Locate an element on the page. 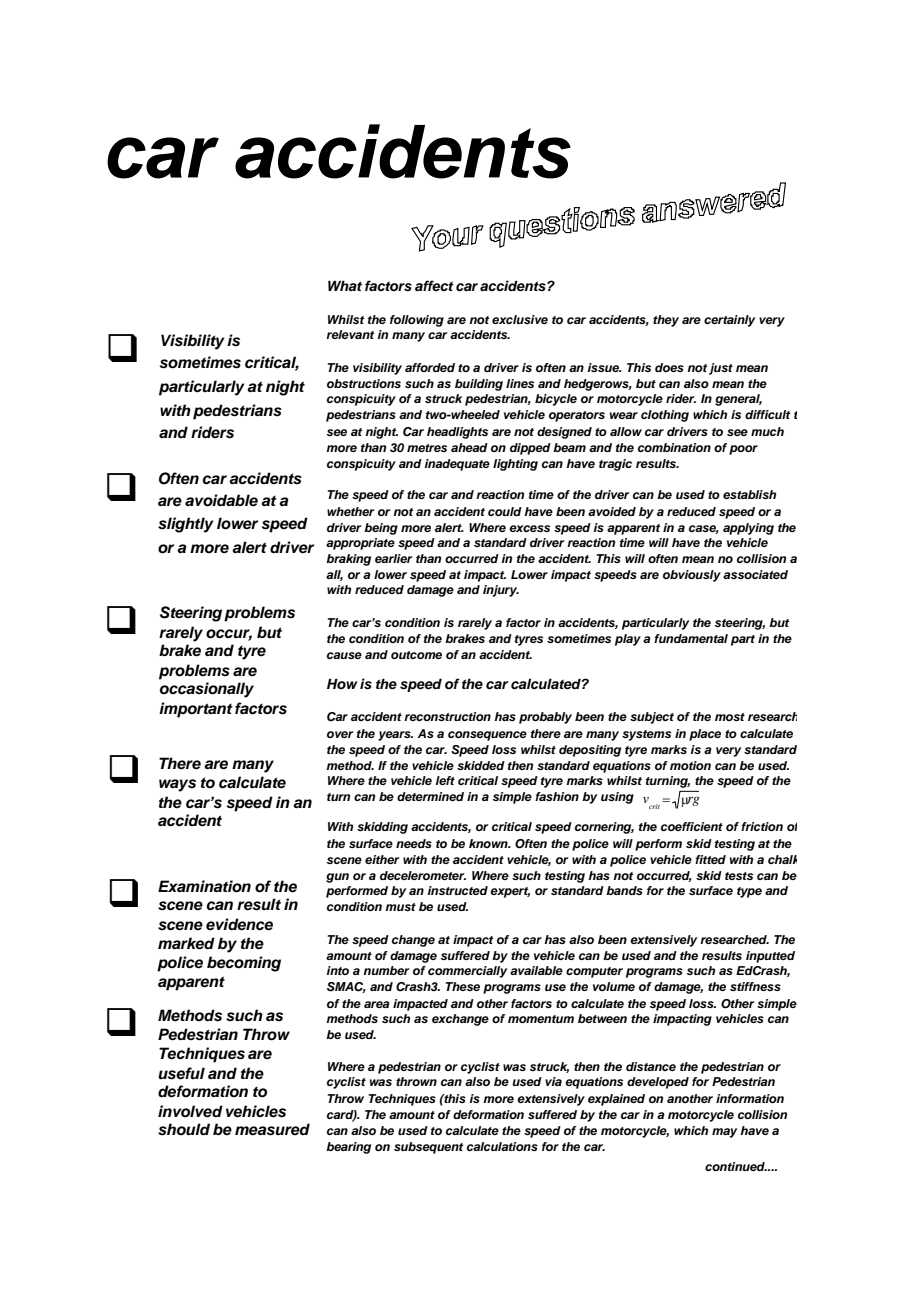  exclusive is located at coordinates (520, 319).
